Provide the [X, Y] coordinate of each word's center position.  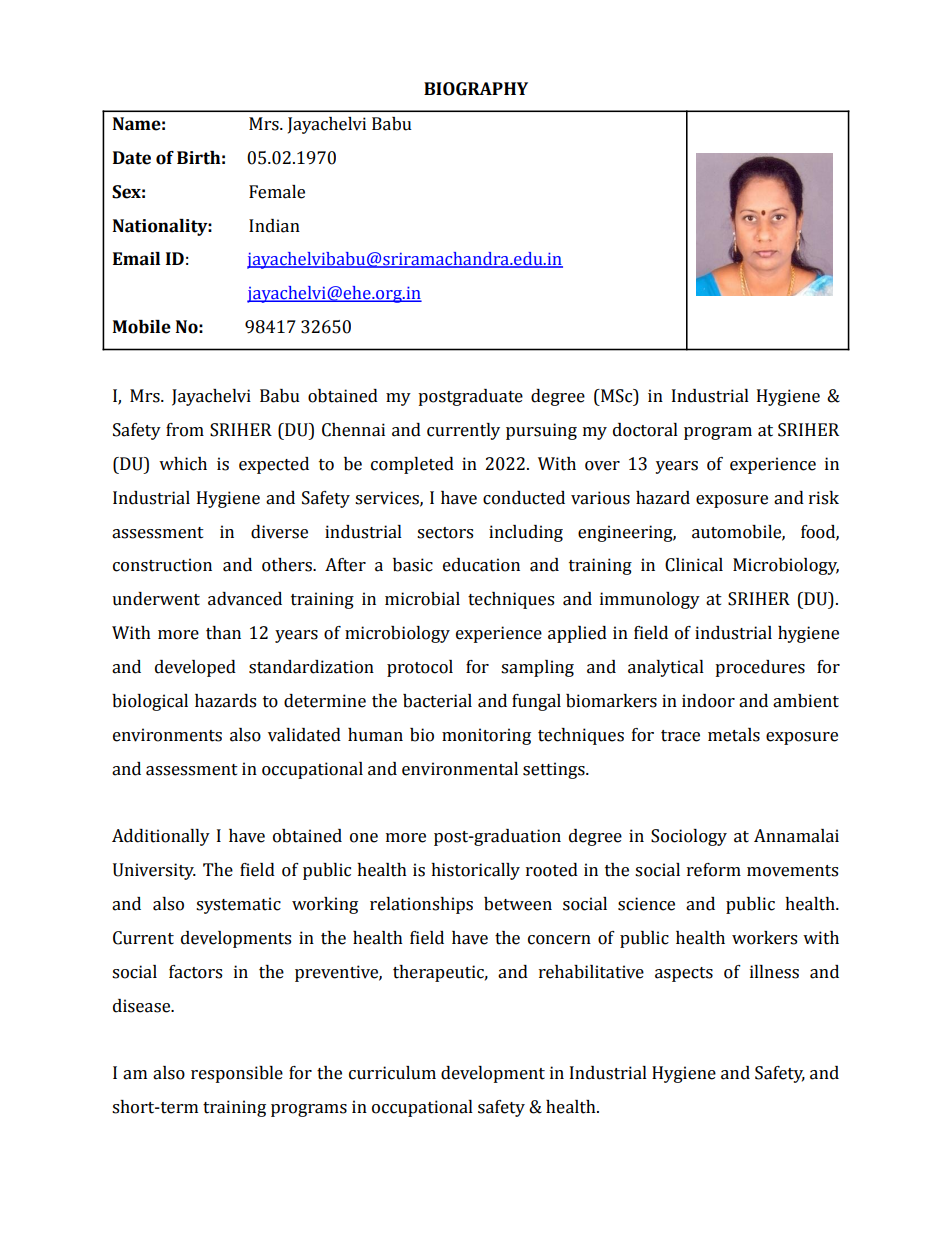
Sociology [689, 837]
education [481, 565]
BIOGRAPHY [476, 89]
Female [277, 192]
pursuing [541, 431]
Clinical [694, 565]
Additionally [161, 837]
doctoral [645, 430]
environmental [460, 769]
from [185, 430]
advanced [245, 599]
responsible [237, 1074]
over [602, 466]
